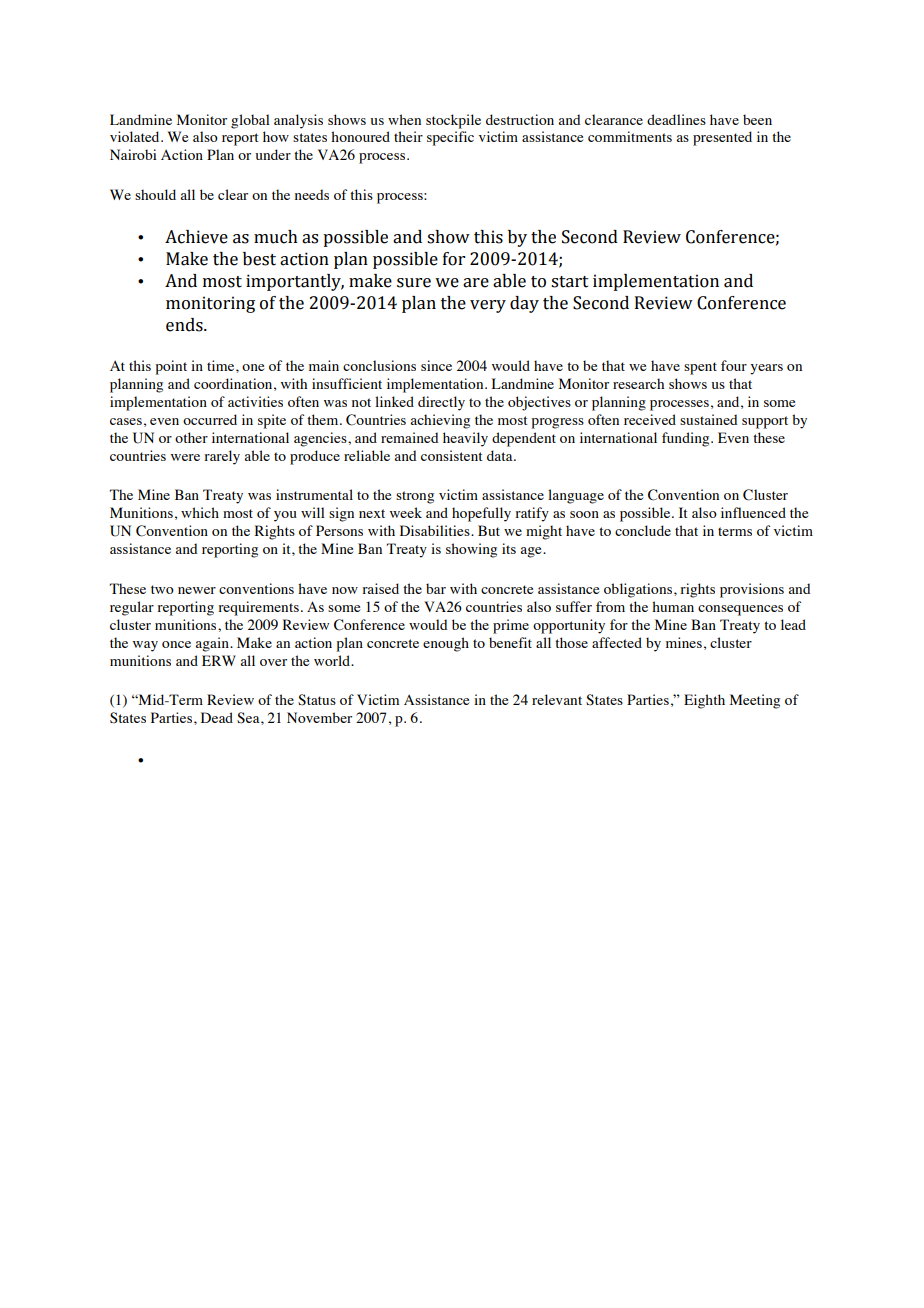 Image resolution: width=924 pixels, height=1308 pixels. I want to click on occurred, so click(210, 419).
